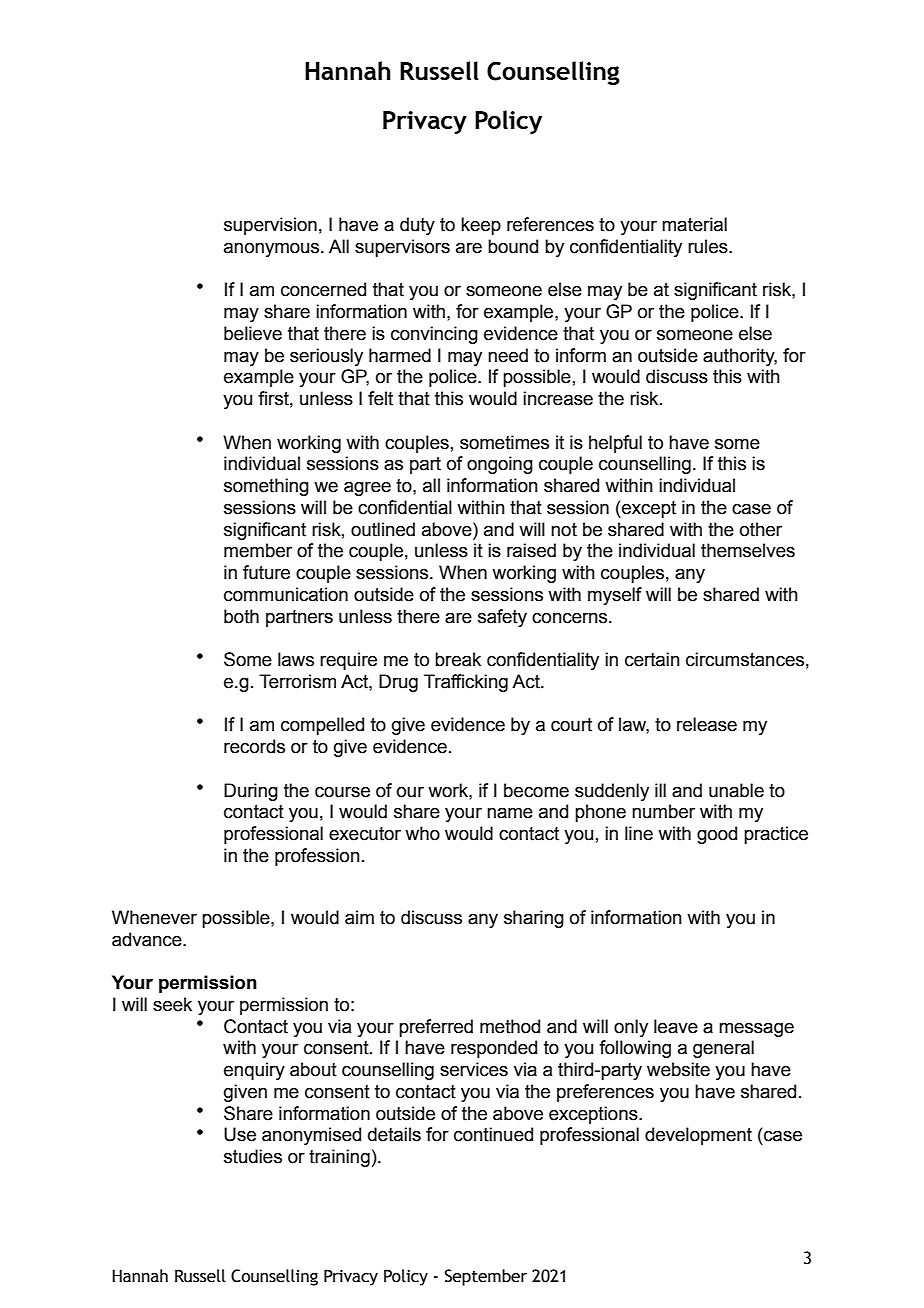  I want to click on anonymous, so click(273, 250).
